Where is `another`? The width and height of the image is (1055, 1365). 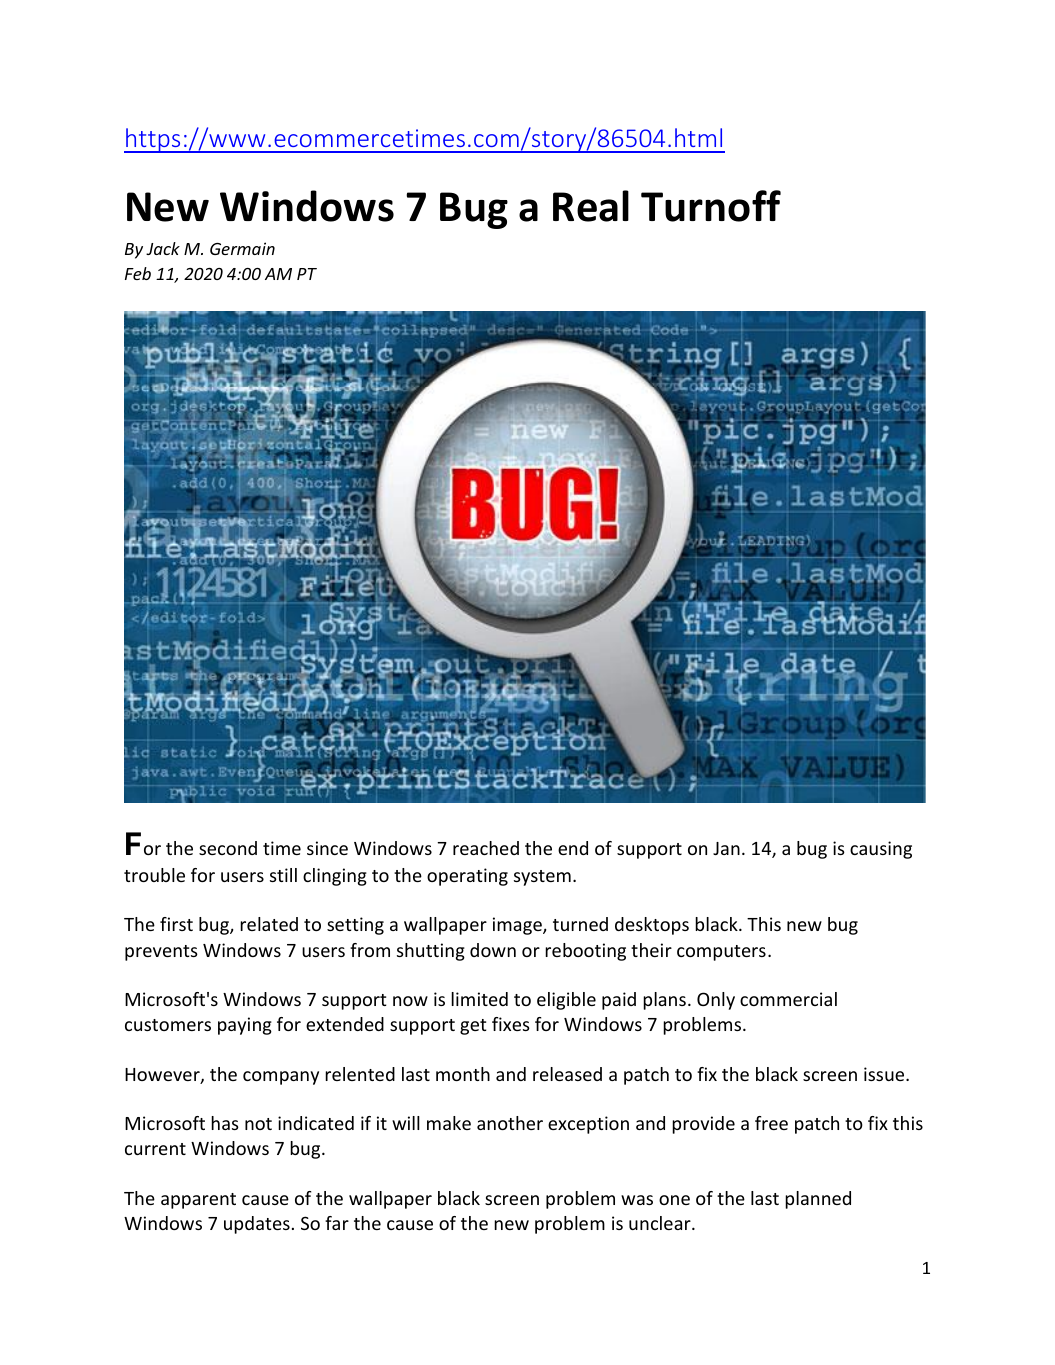 another is located at coordinates (510, 1123).
